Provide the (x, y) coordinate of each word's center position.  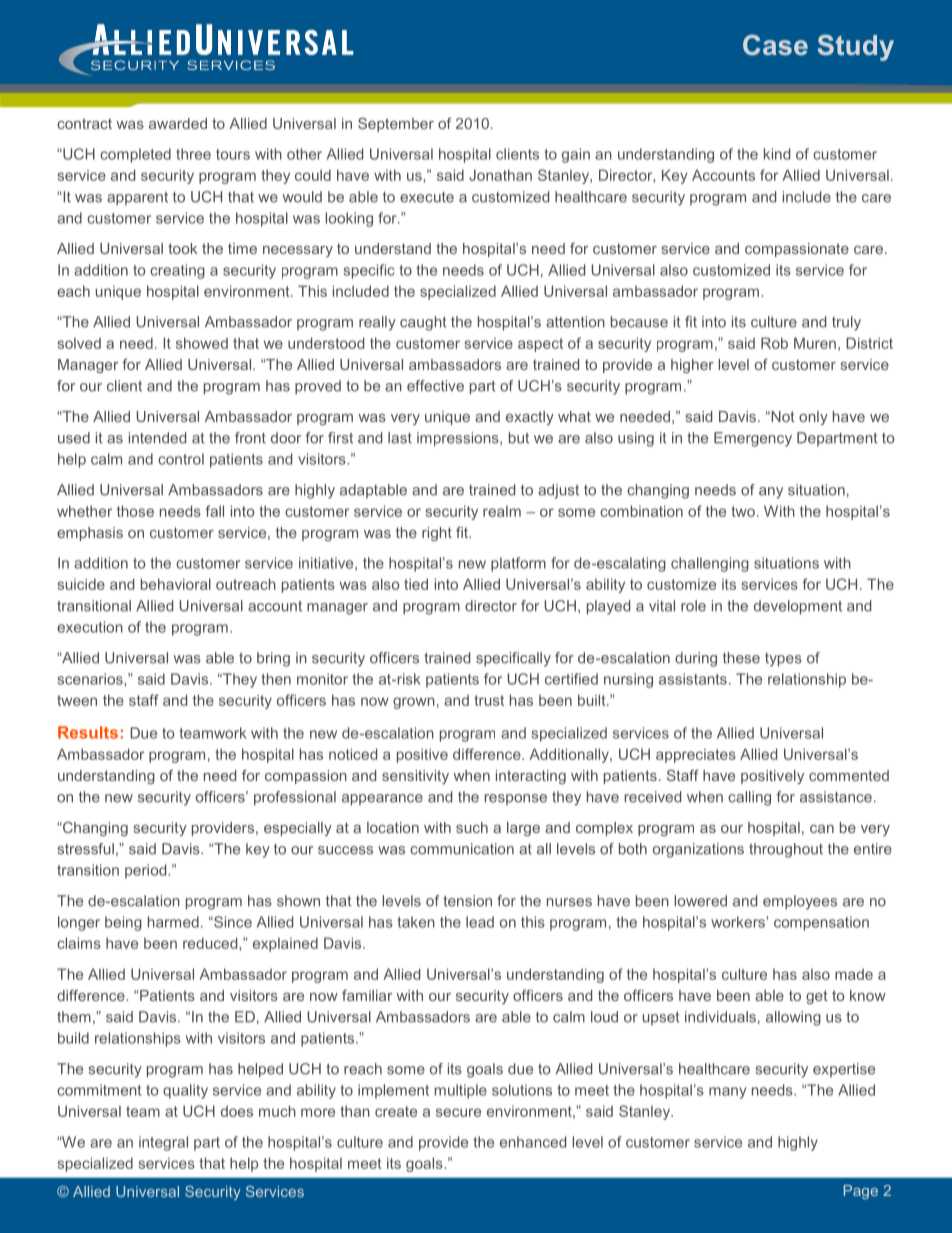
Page (861, 1192)
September (396, 125)
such (472, 827)
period (147, 871)
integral (163, 1143)
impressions (459, 439)
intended (157, 438)
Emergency (753, 439)
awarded (178, 123)
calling (749, 798)
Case (775, 44)
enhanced (533, 1142)
